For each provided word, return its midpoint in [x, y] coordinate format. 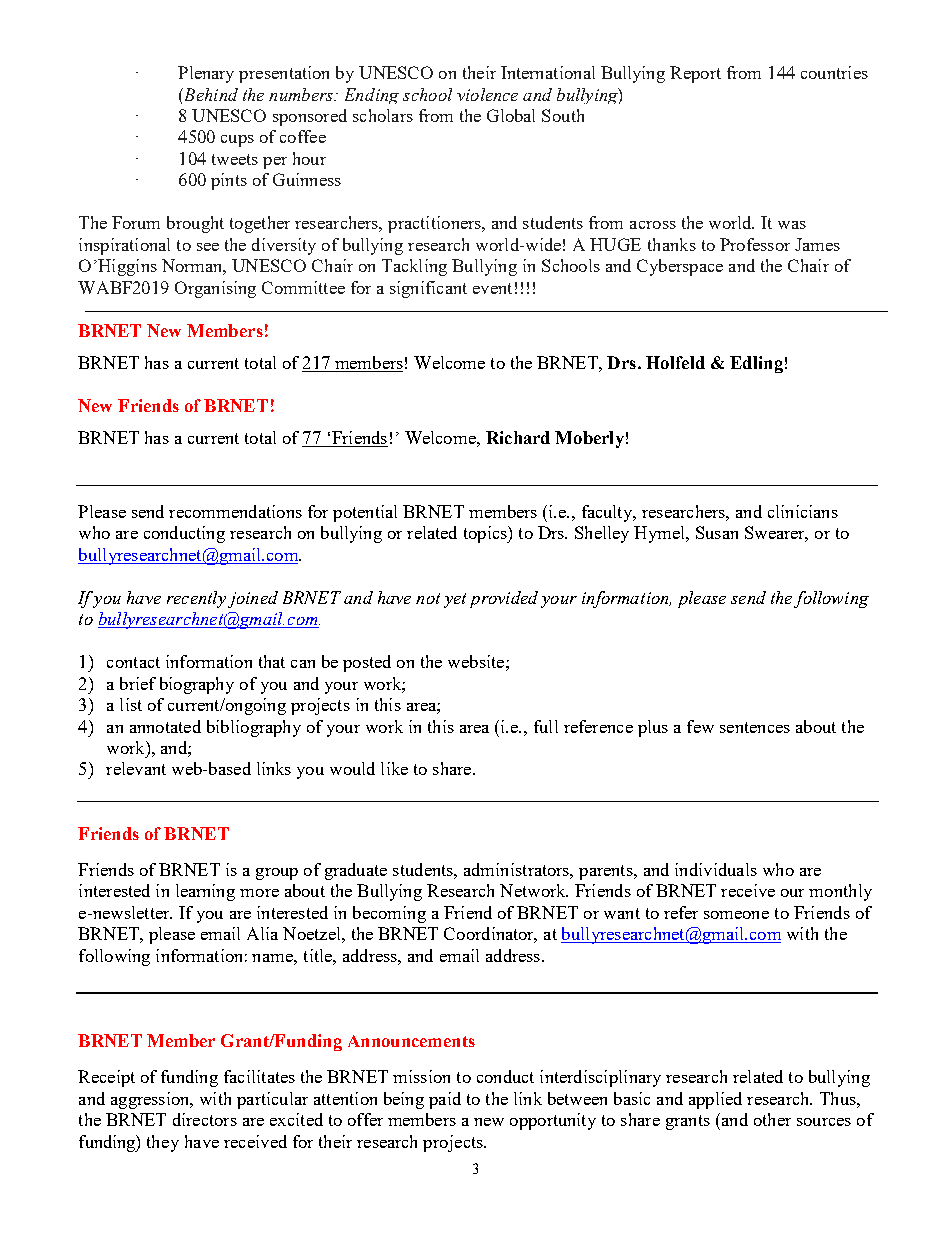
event [492, 288]
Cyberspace [680, 267]
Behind [210, 94]
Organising [215, 289]
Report [695, 74]
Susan [717, 532]
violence [487, 94]
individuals [716, 869]
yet [455, 600]
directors [205, 1119]
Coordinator [490, 935]
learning [205, 892]
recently [196, 599]
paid [445, 1100]
